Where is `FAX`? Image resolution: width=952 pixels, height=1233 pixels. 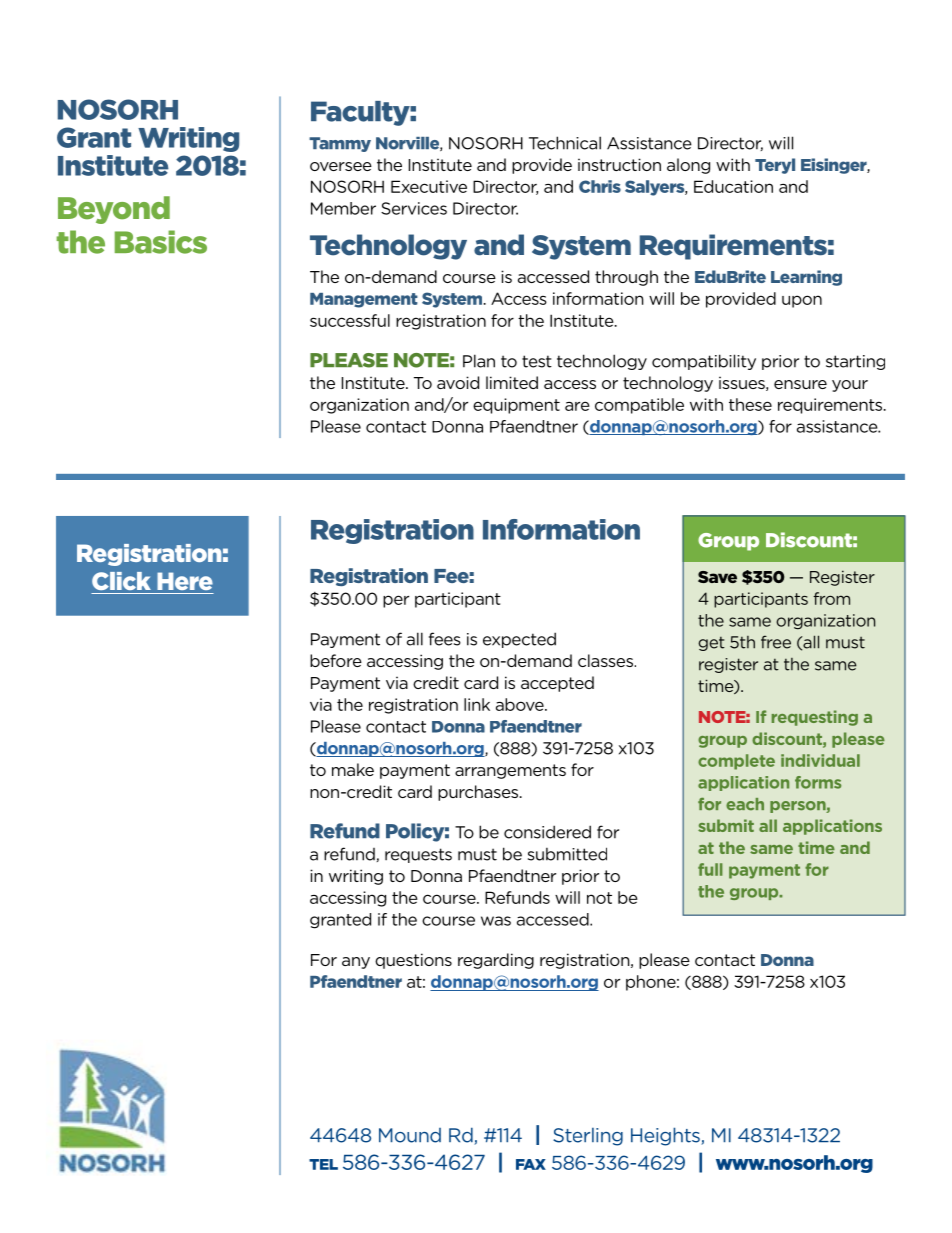 FAX is located at coordinates (531, 1164).
